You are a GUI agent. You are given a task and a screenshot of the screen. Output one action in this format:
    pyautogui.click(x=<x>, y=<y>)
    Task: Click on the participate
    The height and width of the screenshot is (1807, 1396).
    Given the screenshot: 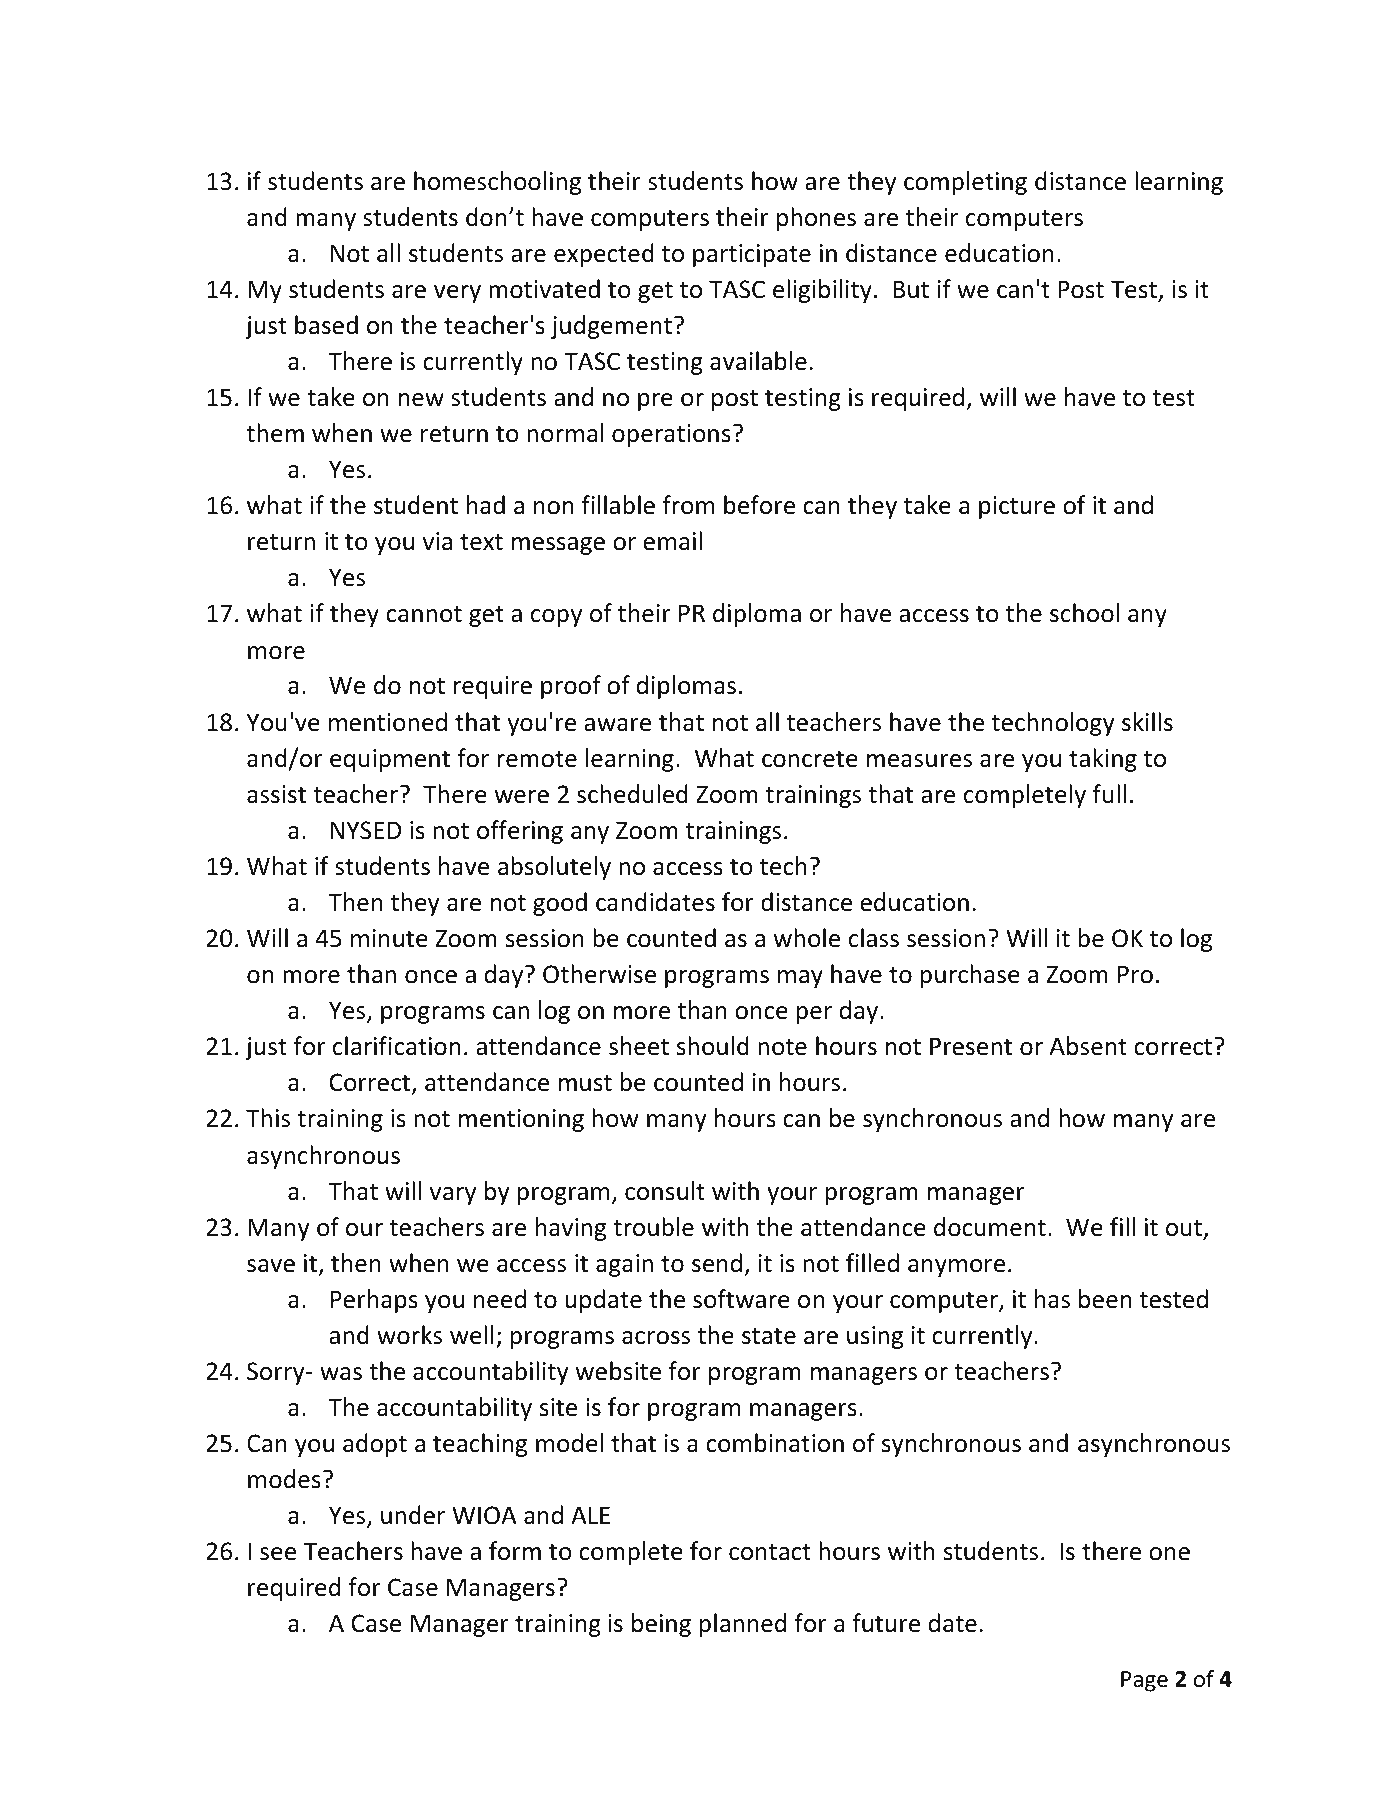 What is the action you would take?
    pyautogui.click(x=752, y=255)
